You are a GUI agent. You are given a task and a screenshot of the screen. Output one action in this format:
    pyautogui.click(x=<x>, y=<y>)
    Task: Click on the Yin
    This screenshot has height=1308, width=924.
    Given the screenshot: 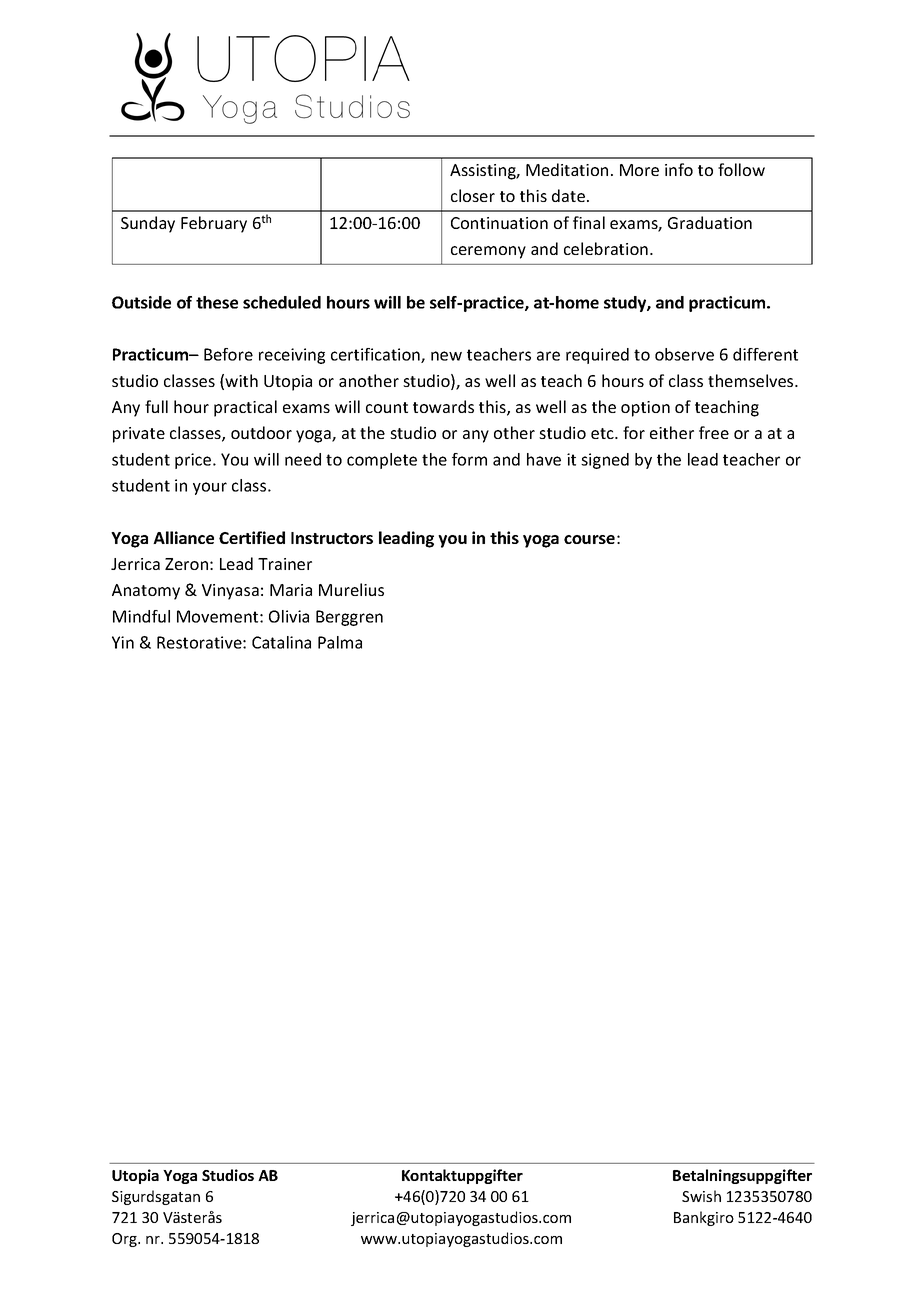 What is the action you would take?
    pyautogui.click(x=123, y=642)
